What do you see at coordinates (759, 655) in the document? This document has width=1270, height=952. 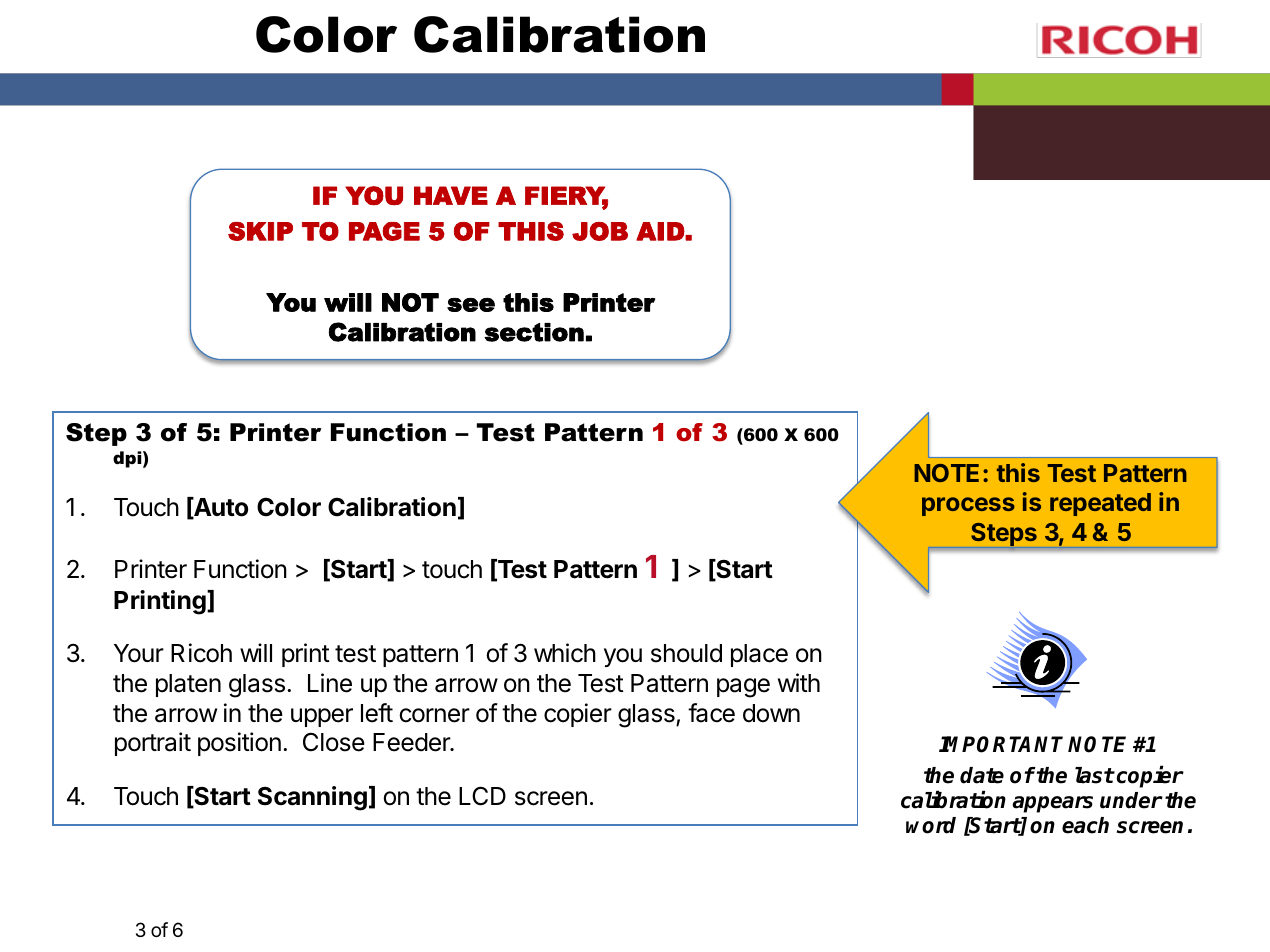 I see `place` at bounding box center [759, 655].
